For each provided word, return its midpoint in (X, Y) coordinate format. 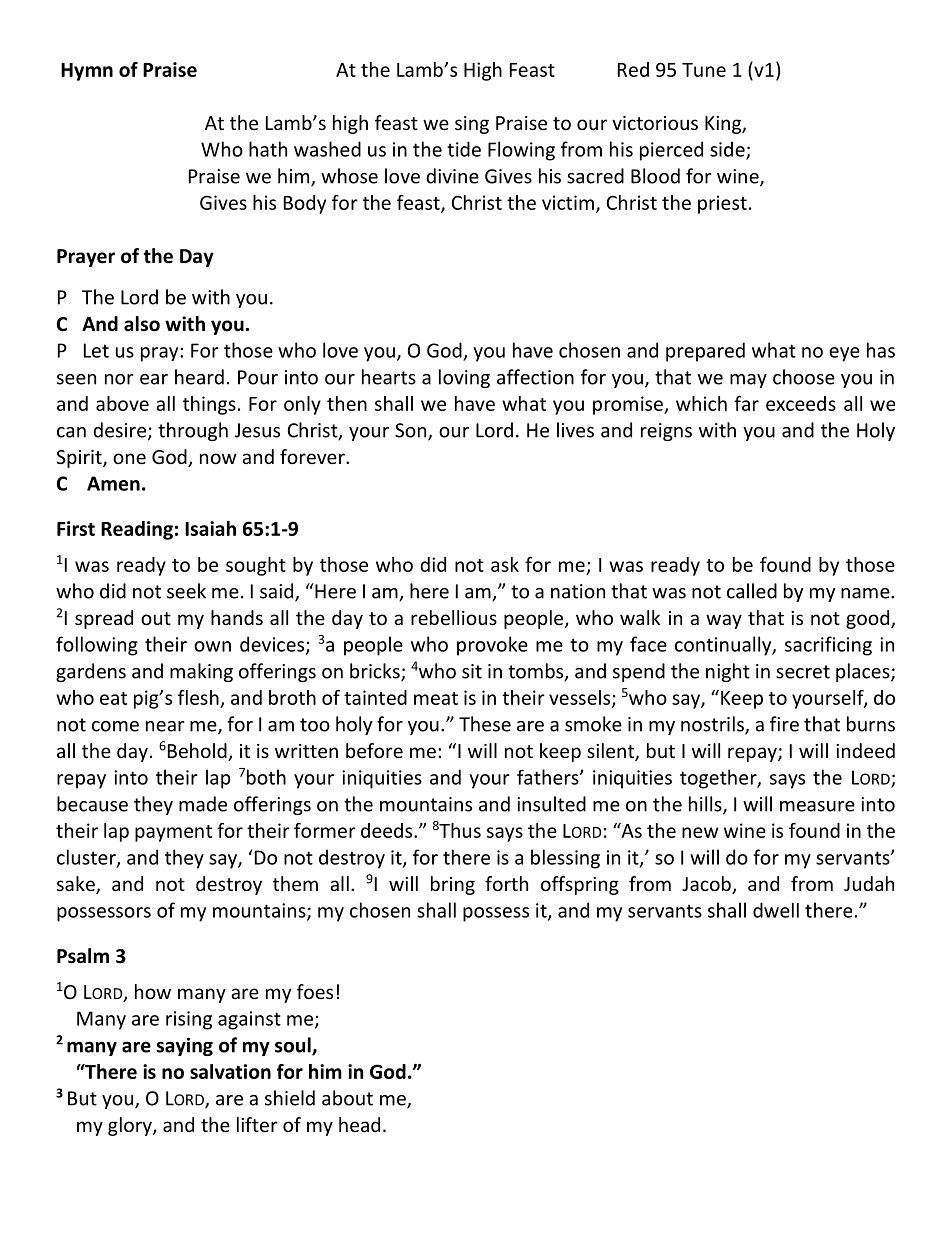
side (728, 150)
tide (464, 149)
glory (131, 1126)
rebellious (454, 617)
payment (173, 833)
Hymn (87, 72)
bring (453, 885)
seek (186, 591)
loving (464, 378)
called (752, 591)
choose (804, 377)
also (142, 324)
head (359, 1124)
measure (817, 806)
